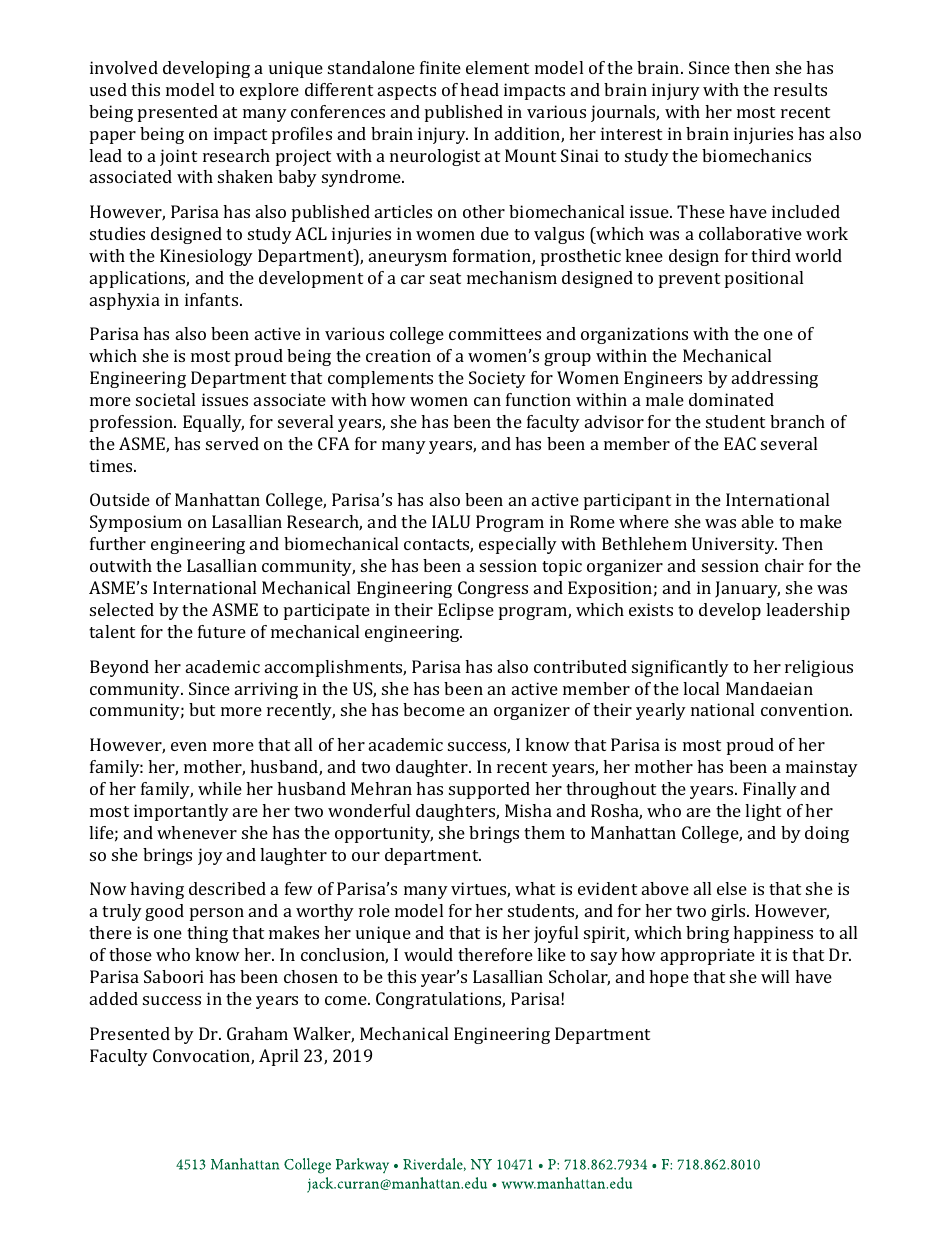 The image size is (952, 1233). What do you see at coordinates (800, 89) in the document?
I see `results` at bounding box center [800, 89].
